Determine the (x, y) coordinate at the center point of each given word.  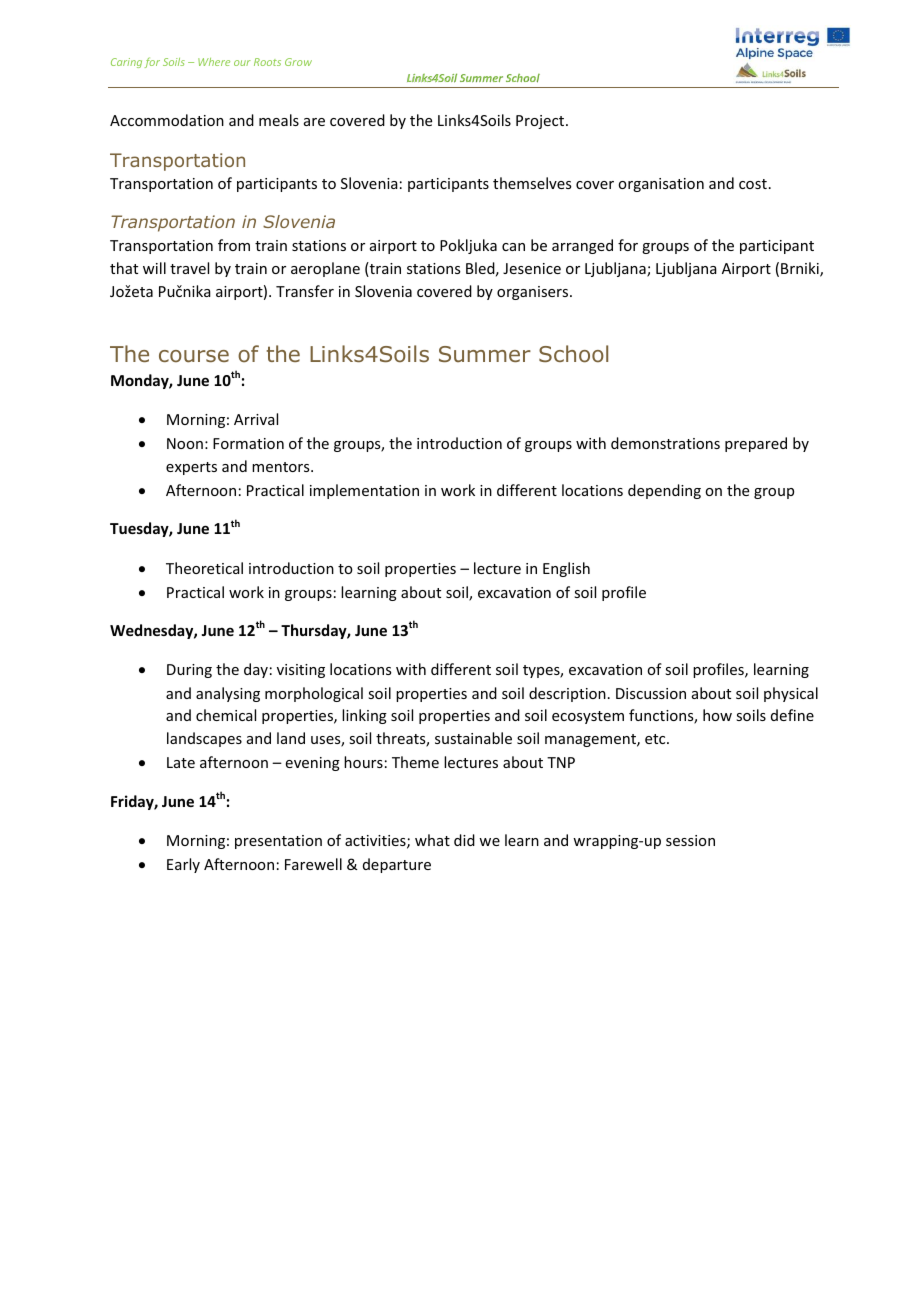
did (464, 840)
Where (214, 62)
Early (183, 865)
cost (753, 184)
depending (664, 491)
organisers (534, 293)
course (194, 356)
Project (541, 122)
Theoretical (204, 568)
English (566, 569)
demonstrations (665, 443)
